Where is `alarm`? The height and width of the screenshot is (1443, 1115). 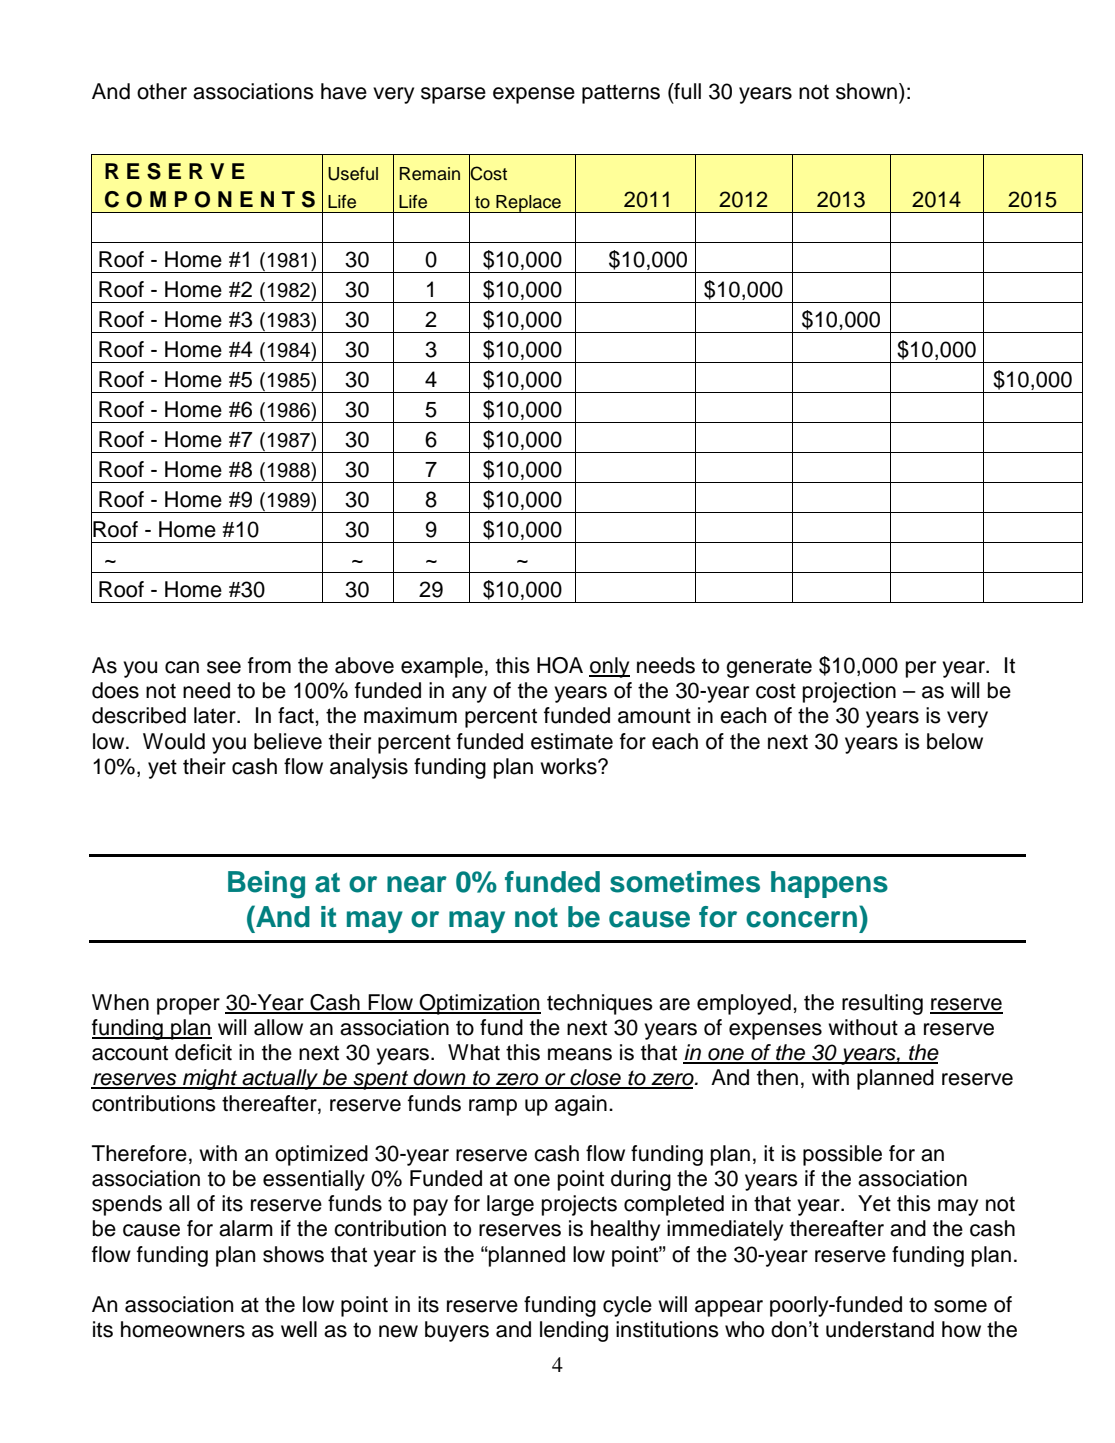
alarm is located at coordinates (246, 1228).
